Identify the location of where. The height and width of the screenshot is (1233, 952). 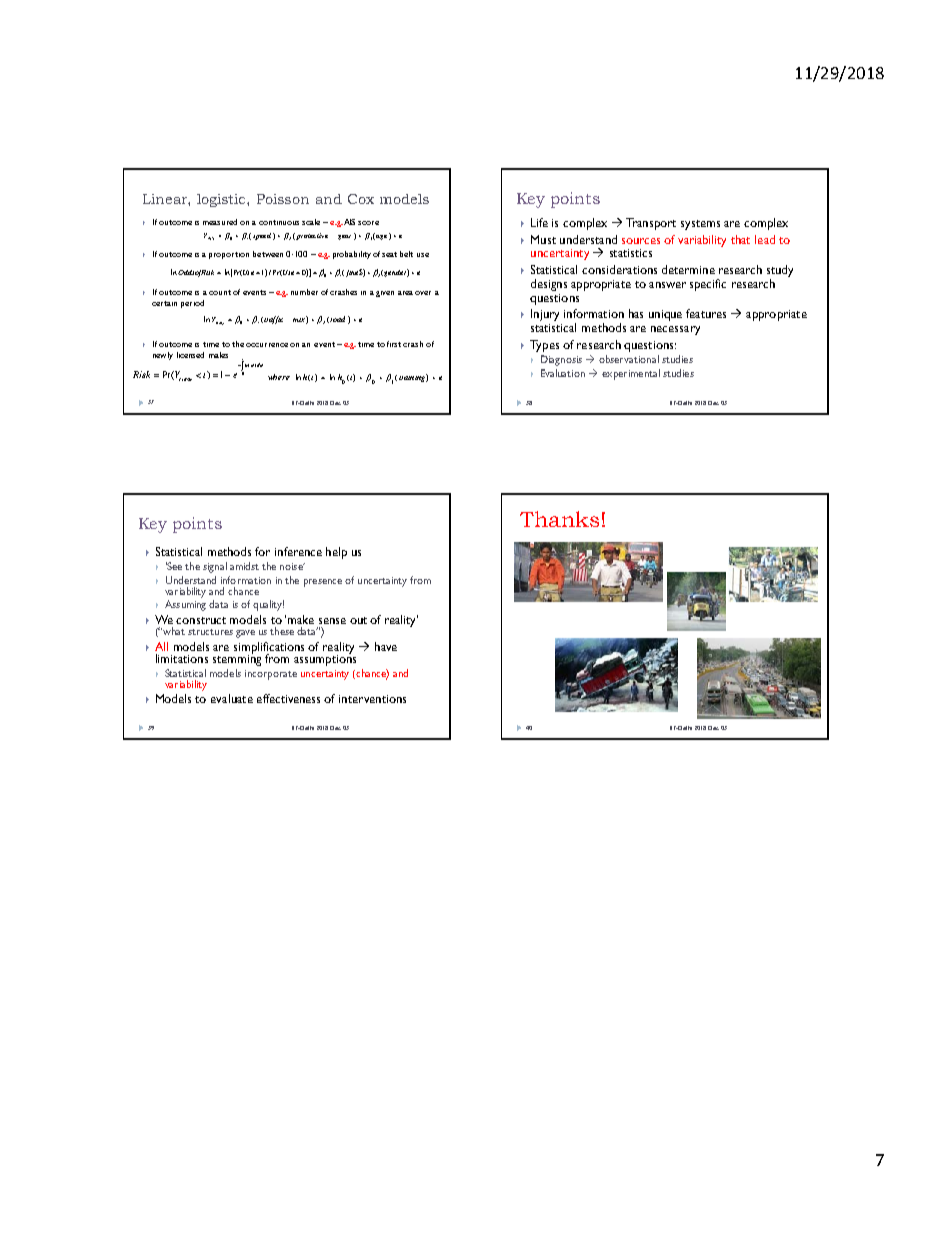
(279, 377).
